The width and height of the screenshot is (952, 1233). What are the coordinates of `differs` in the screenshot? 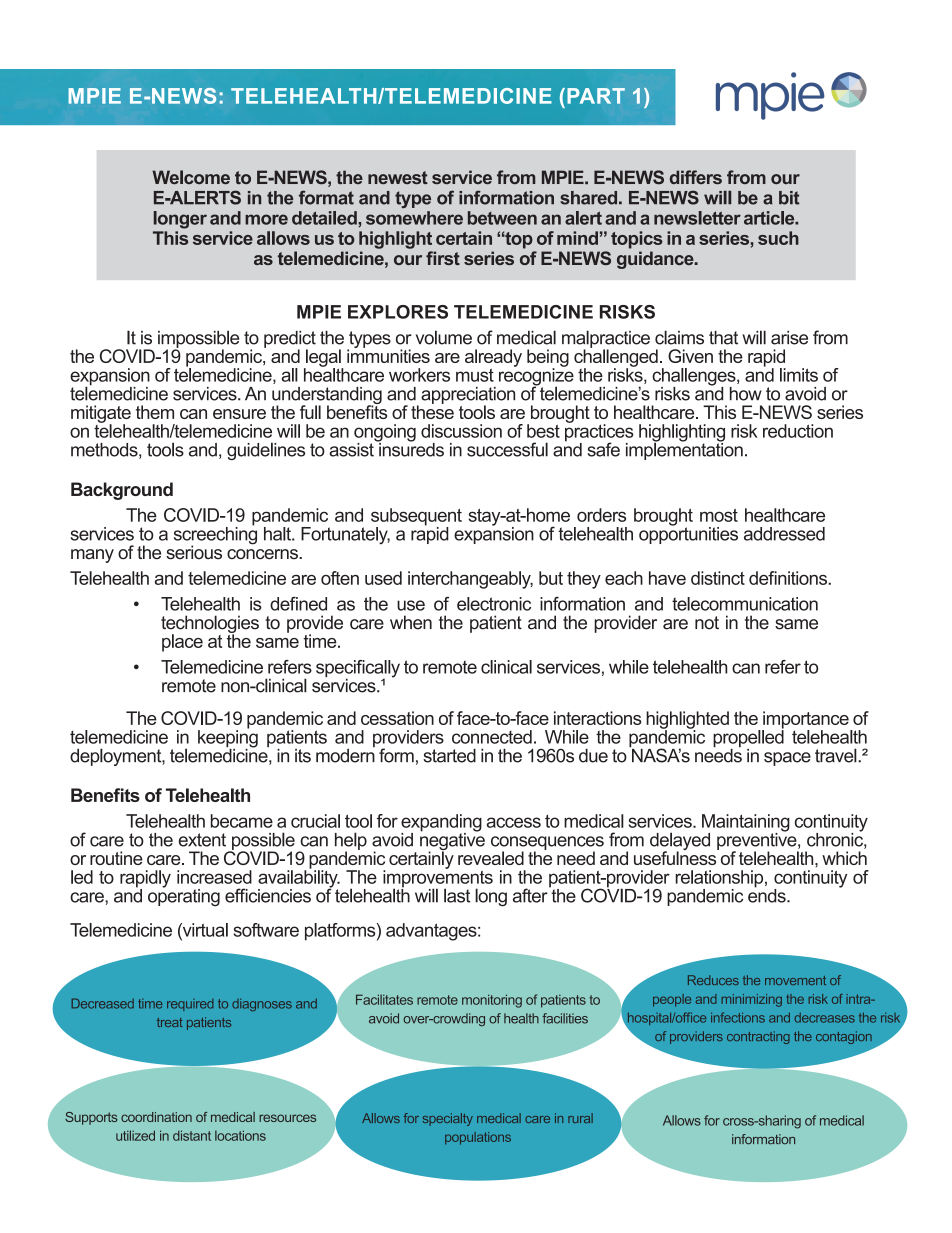 It's located at (696, 177).
